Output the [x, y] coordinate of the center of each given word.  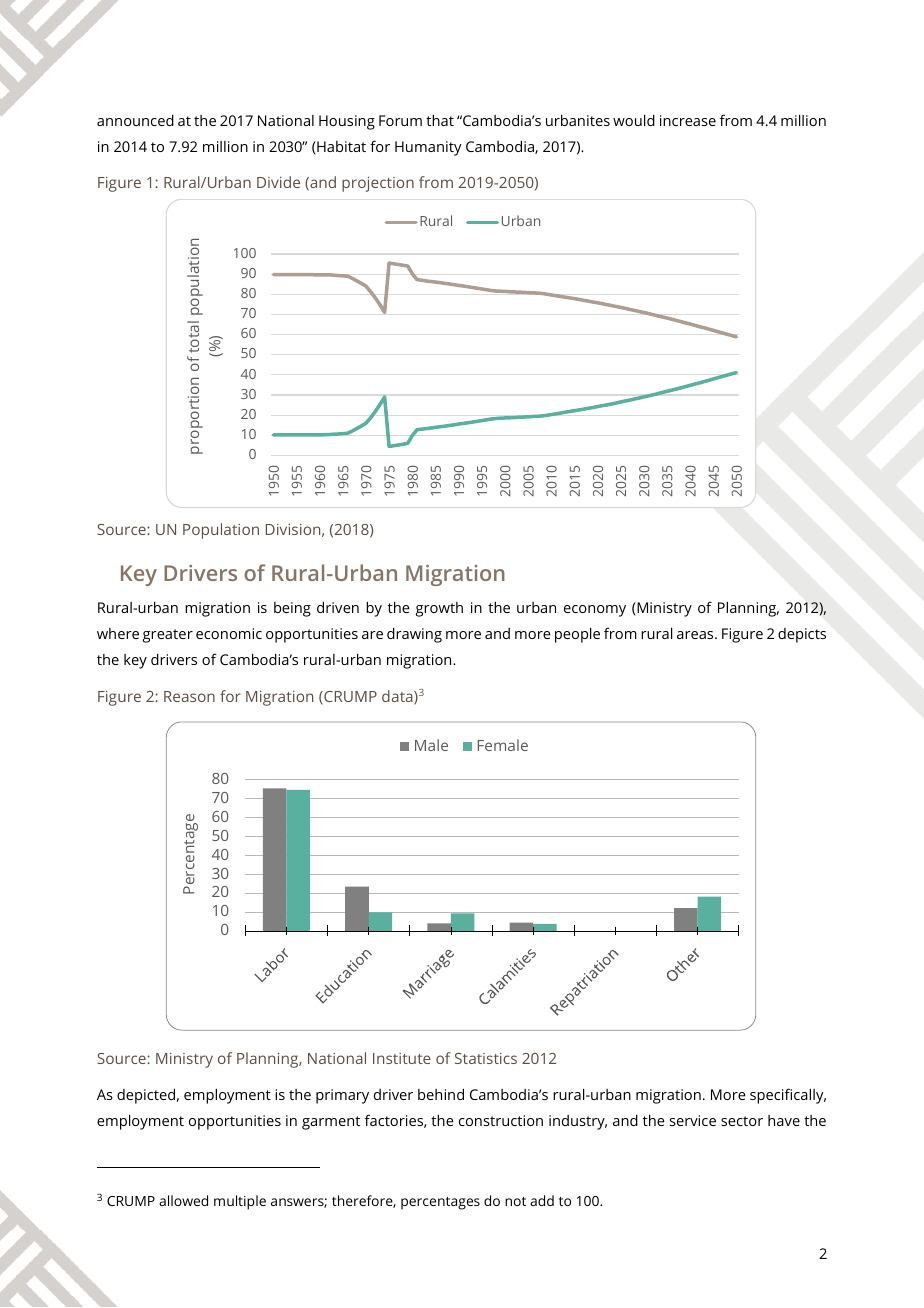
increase [688, 120]
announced [135, 120]
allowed [183, 1200]
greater [168, 636]
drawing [414, 635]
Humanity [428, 148]
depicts [802, 635]
